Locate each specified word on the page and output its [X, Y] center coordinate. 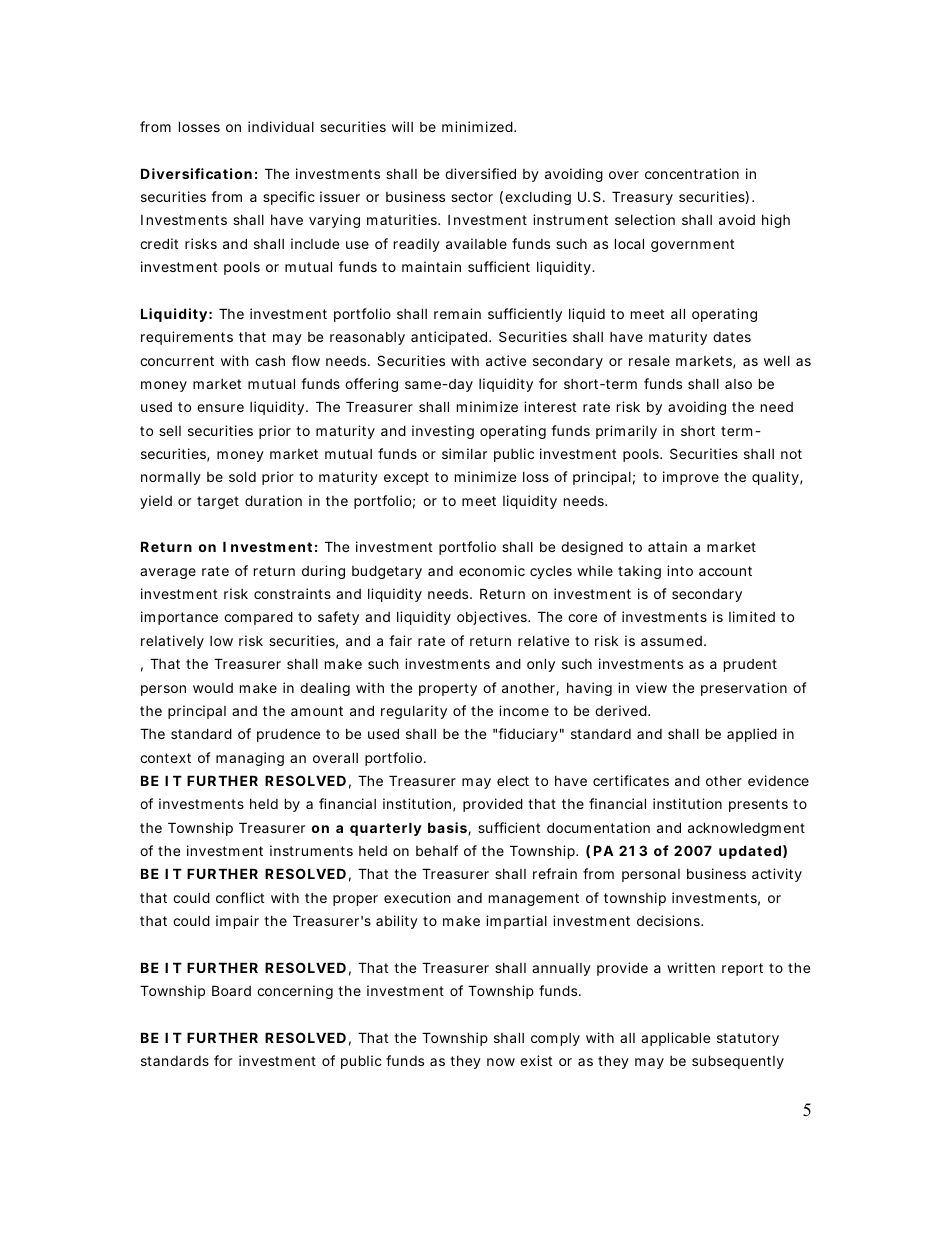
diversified [480, 173]
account [725, 571]
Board [231, 990]
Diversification [196, 173]
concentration [692, 173]
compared [258, 618]
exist [536, 1060]
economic [492, 570]
